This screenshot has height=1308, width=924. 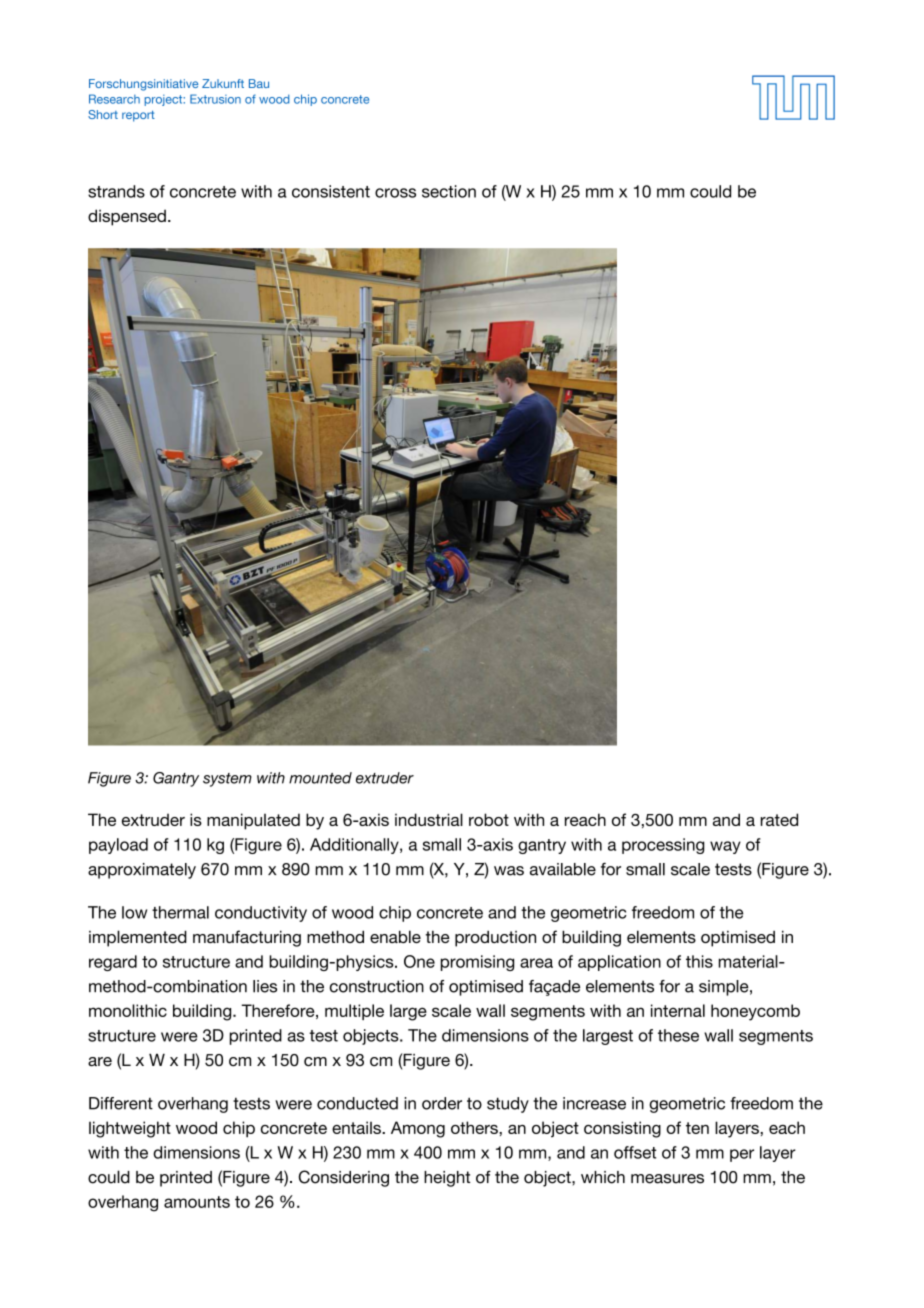 What do you see at coordinates (395, 193) in the screenshot?
I see `cross` at bounding box center [395, 193].
